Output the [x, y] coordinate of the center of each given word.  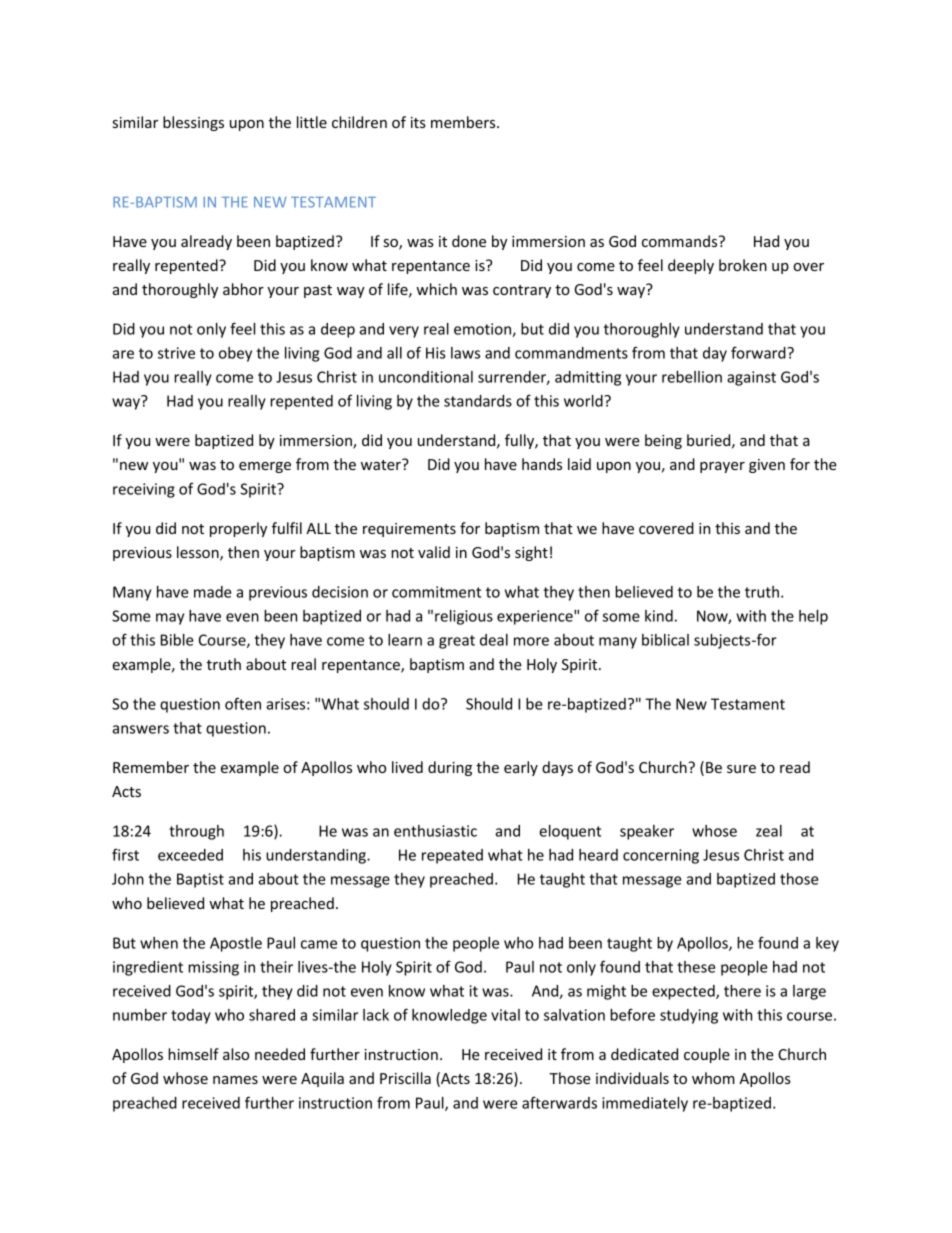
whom [713, 1078]
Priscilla [405, 1078]
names [235, 1080]
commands [681, 241]
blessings [193, 123]
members [464, 122]
